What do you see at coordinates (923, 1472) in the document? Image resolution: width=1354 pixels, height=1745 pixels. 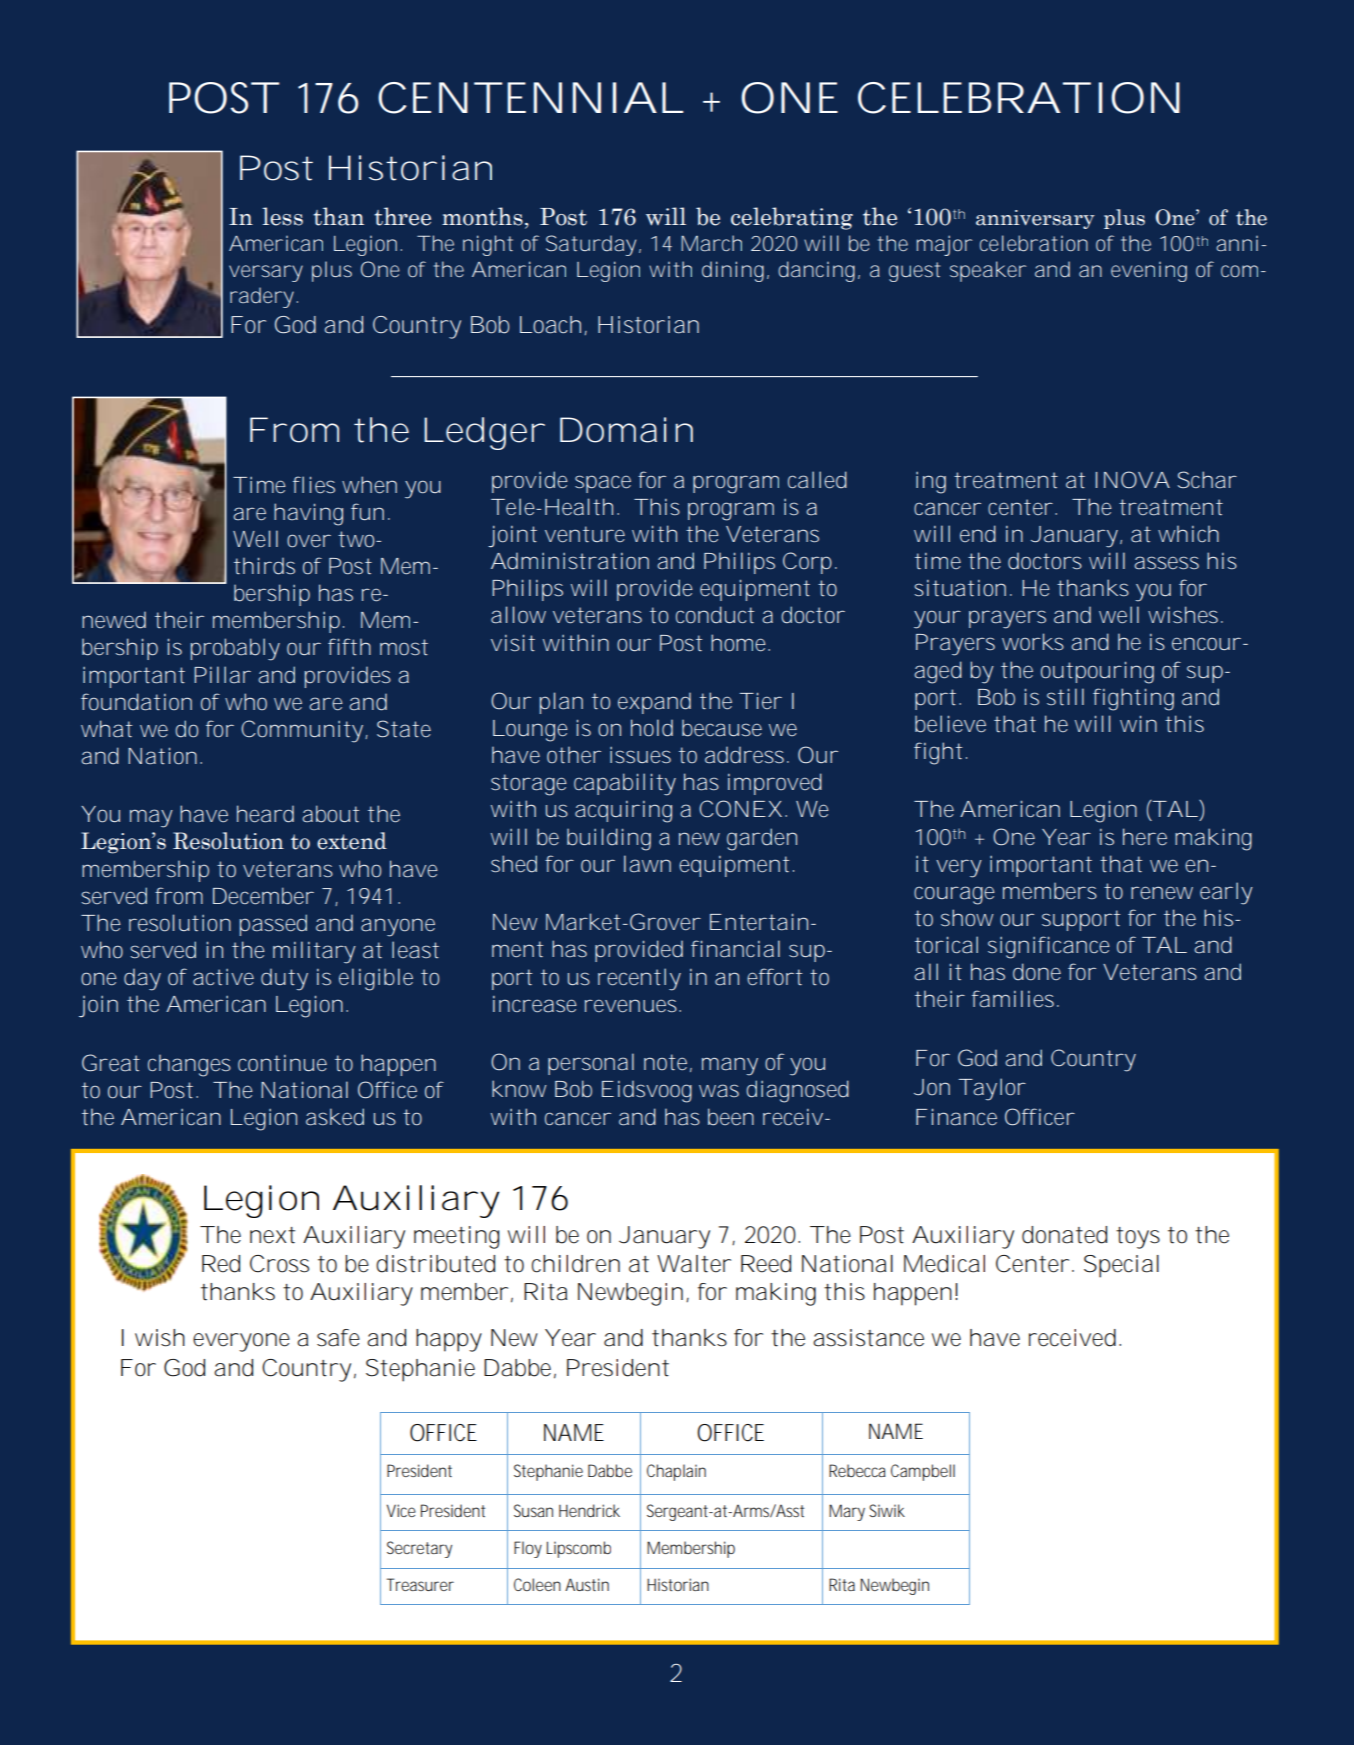 I see `Campbell` at bounding box center [923, 1472].
